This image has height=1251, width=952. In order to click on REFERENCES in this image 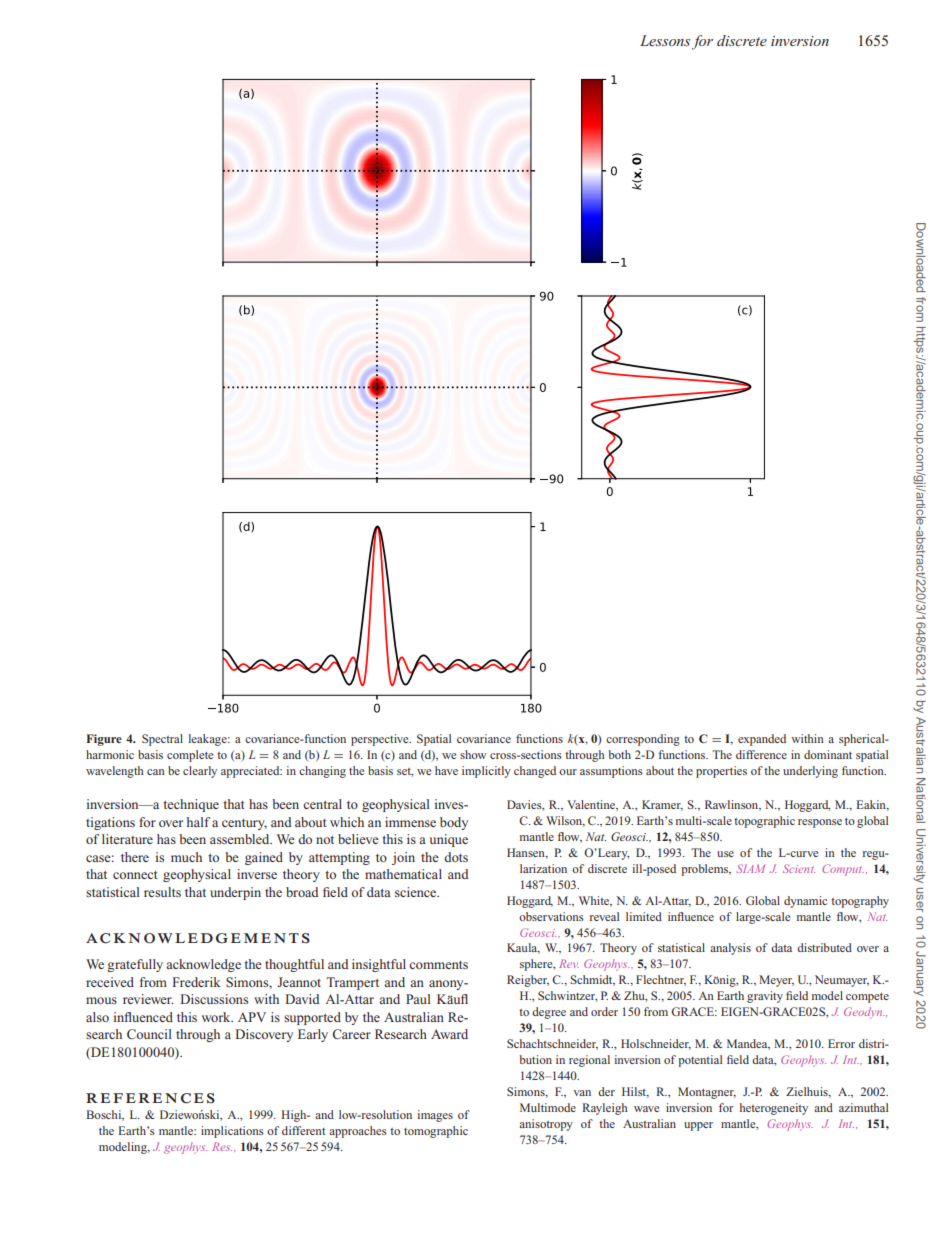, I will do `click(150, 1098)`.
